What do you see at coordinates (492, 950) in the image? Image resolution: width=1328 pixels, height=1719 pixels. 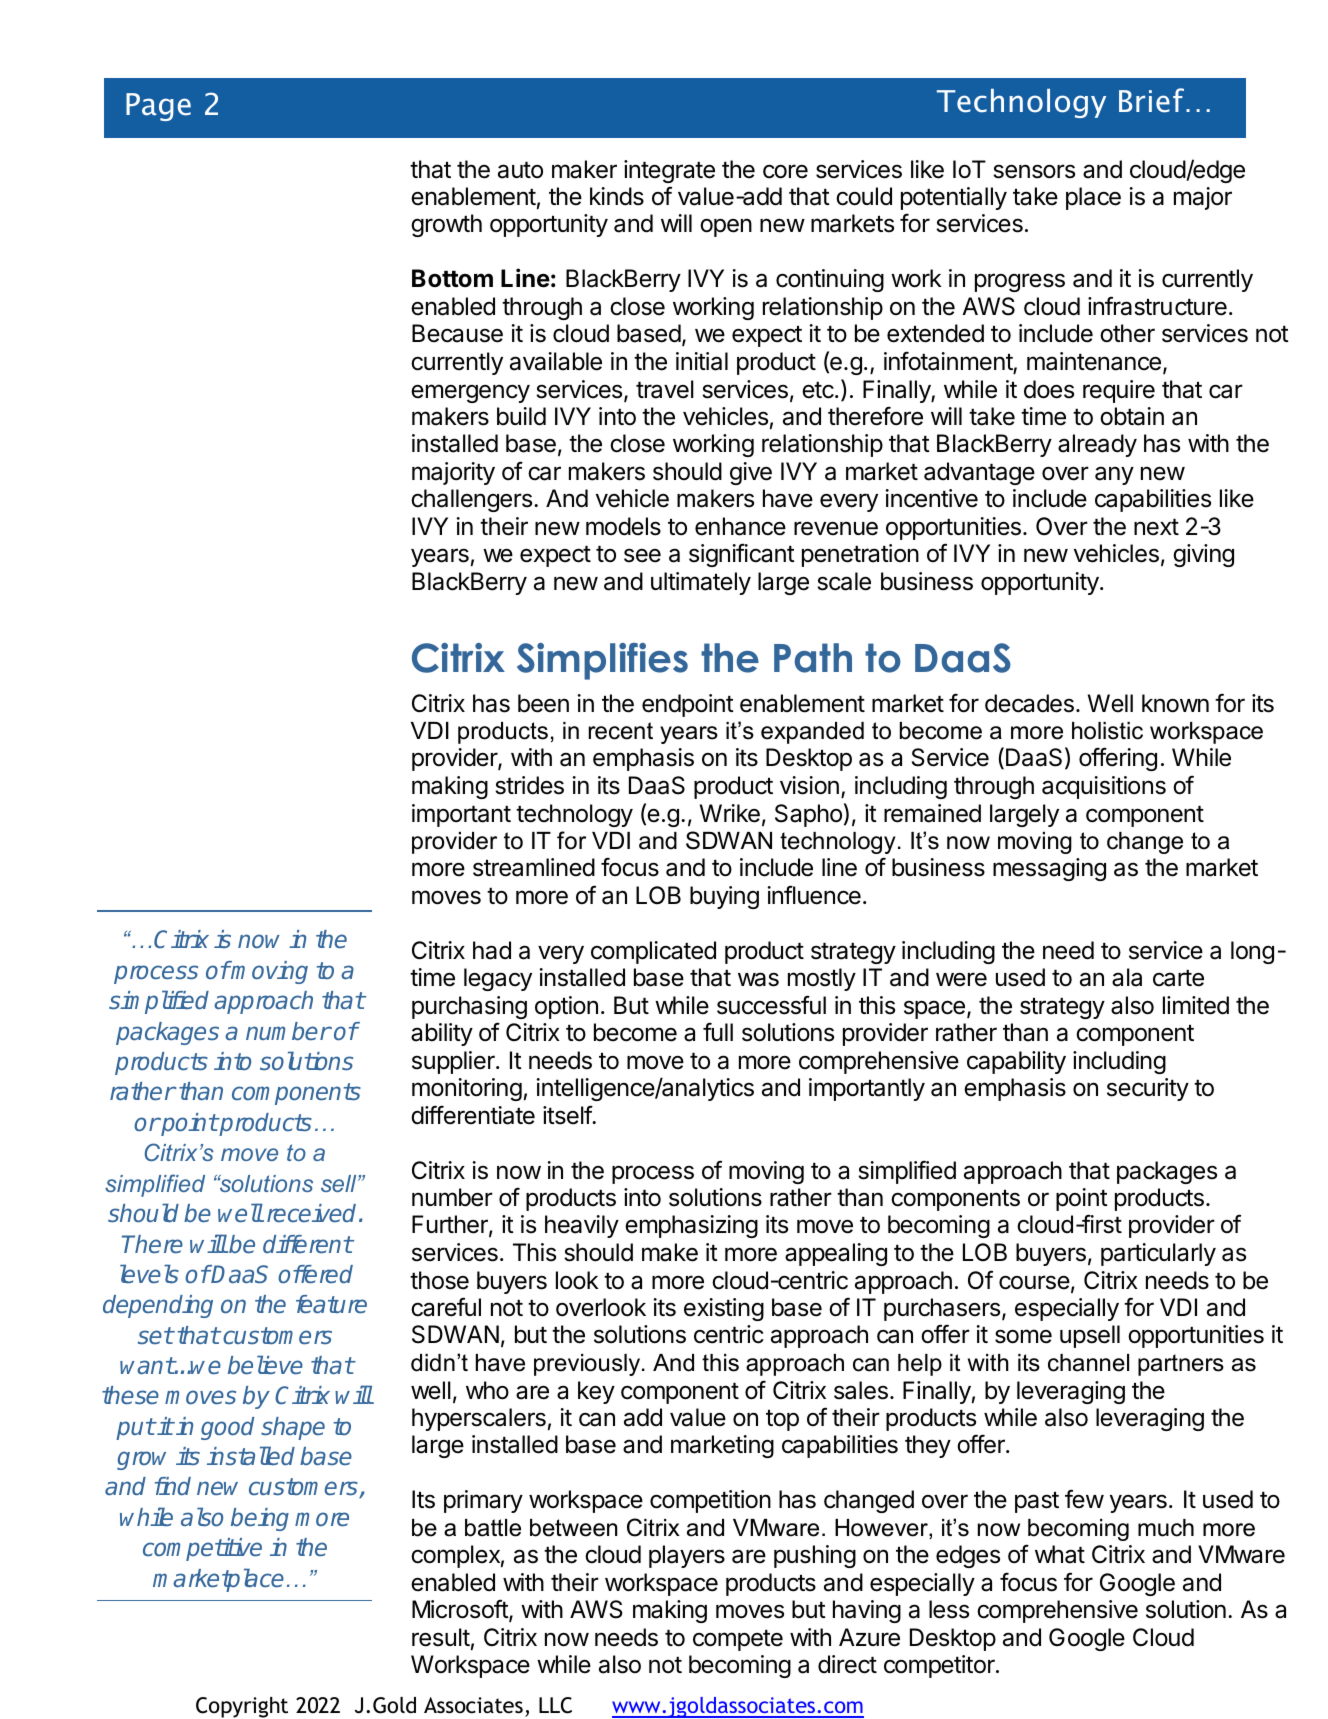 I see `had` at bounding box center [492, 950].
